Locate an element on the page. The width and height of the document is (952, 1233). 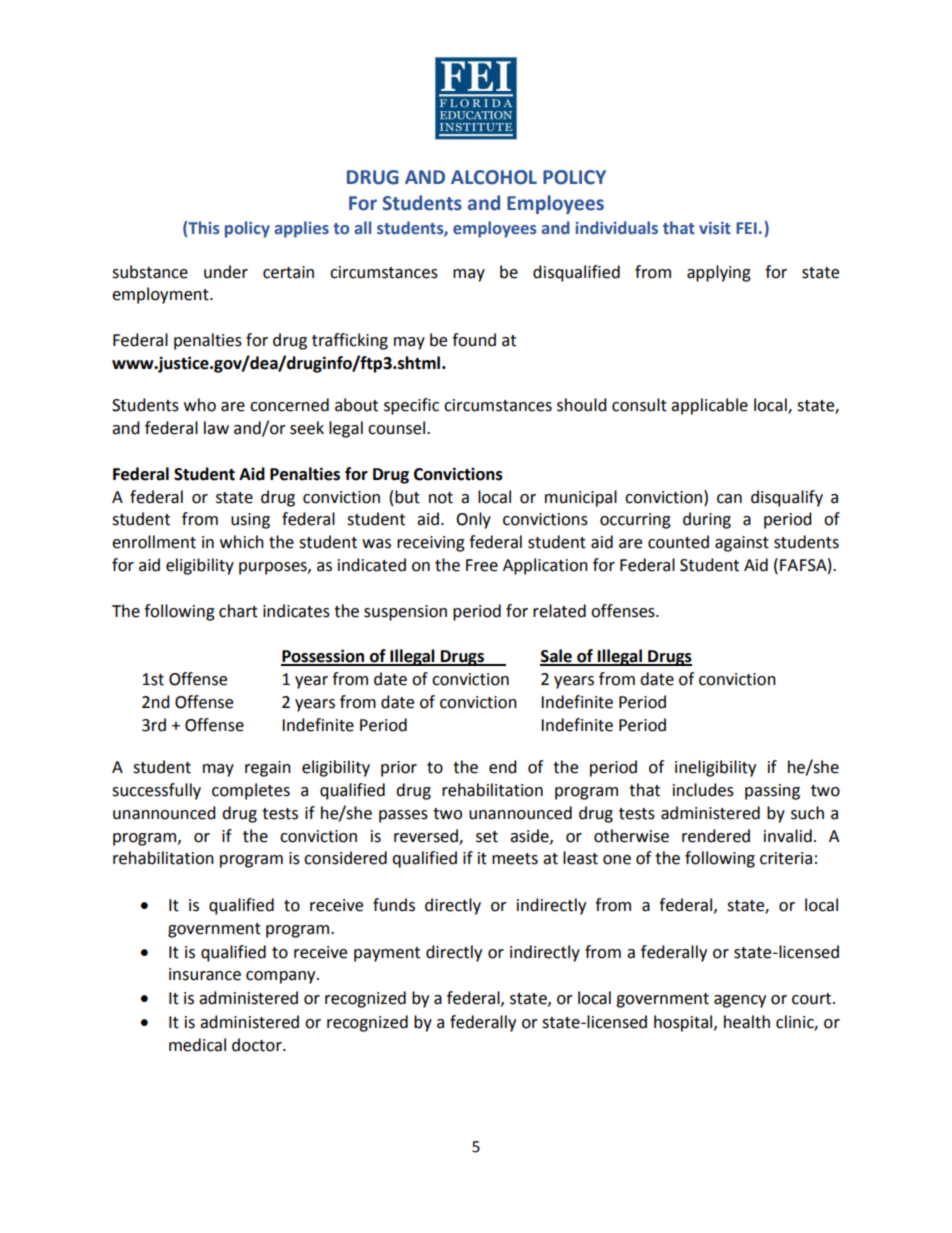
Free is located at coordinates (482, 565).
